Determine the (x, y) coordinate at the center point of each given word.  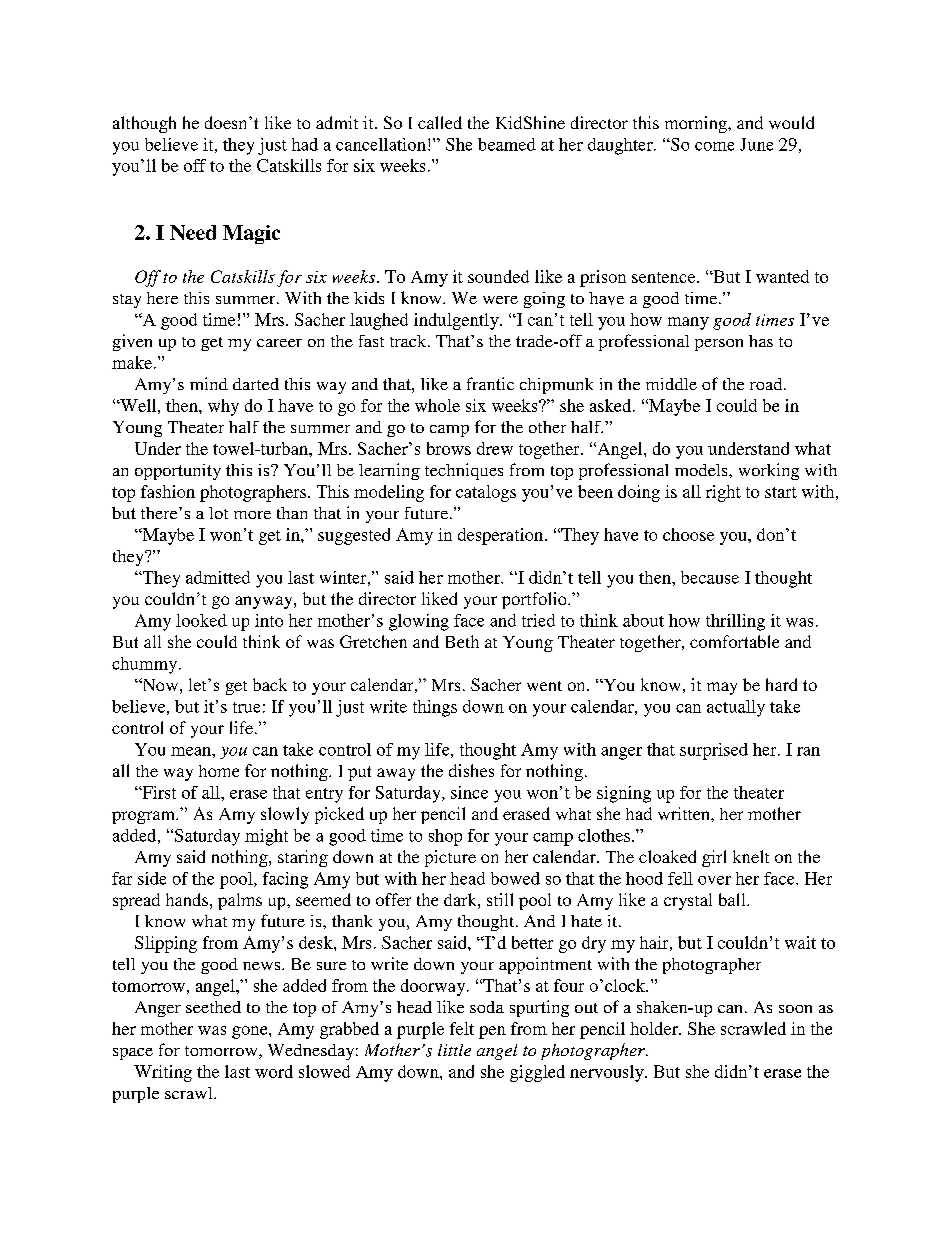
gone (251, 1032)
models (702, 470)
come (714, 146)
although (144, 124)
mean (192, 751)
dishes (471, 770)
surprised (714, 751)
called (440, 122)
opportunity (178, 472)
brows (449, 448)
